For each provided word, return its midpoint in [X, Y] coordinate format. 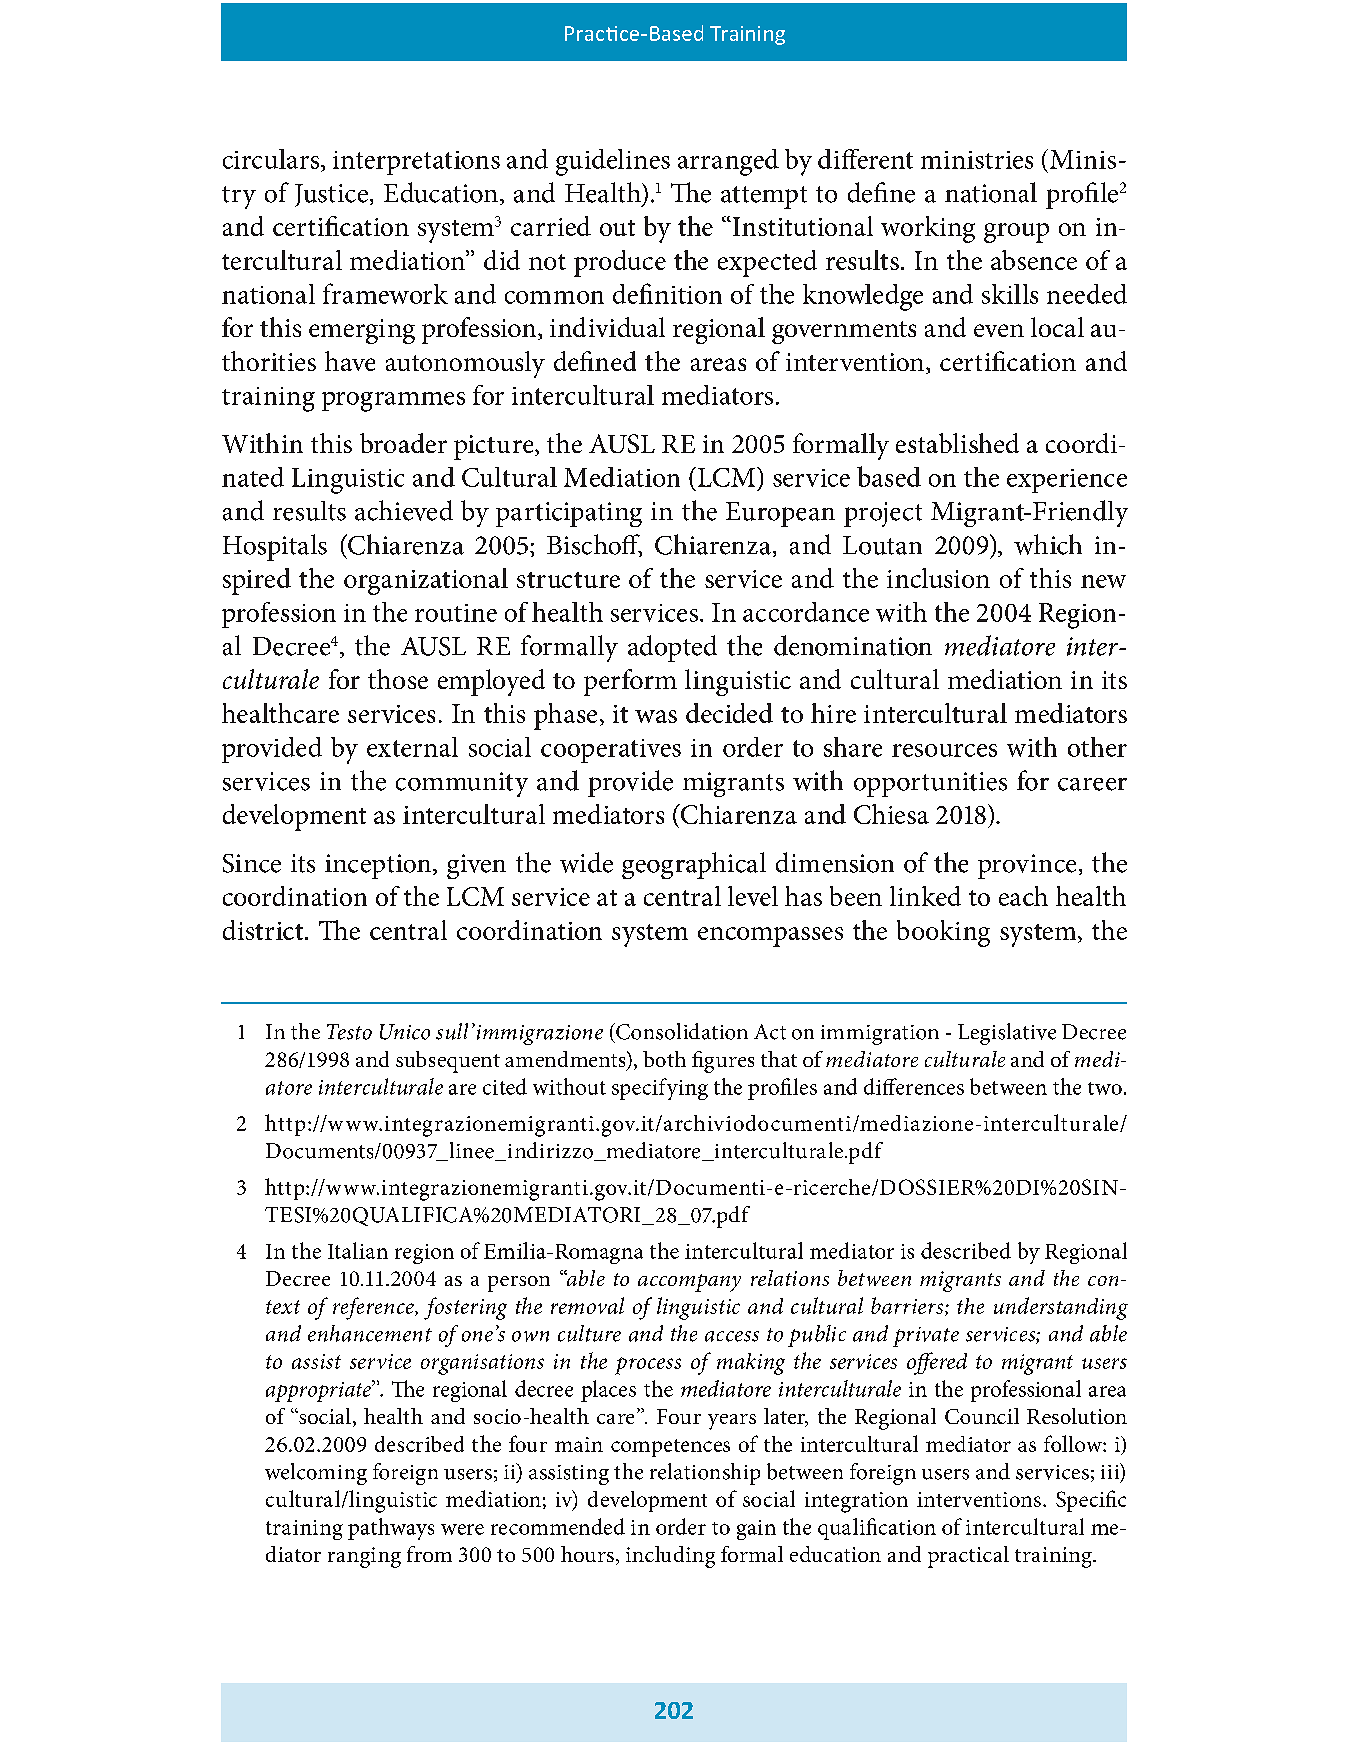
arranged [728, 162]
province [1027, 866]
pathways [391, 1529]
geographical [694, 865]
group [1016, 233]
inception [379, 866]
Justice [331, 195]
